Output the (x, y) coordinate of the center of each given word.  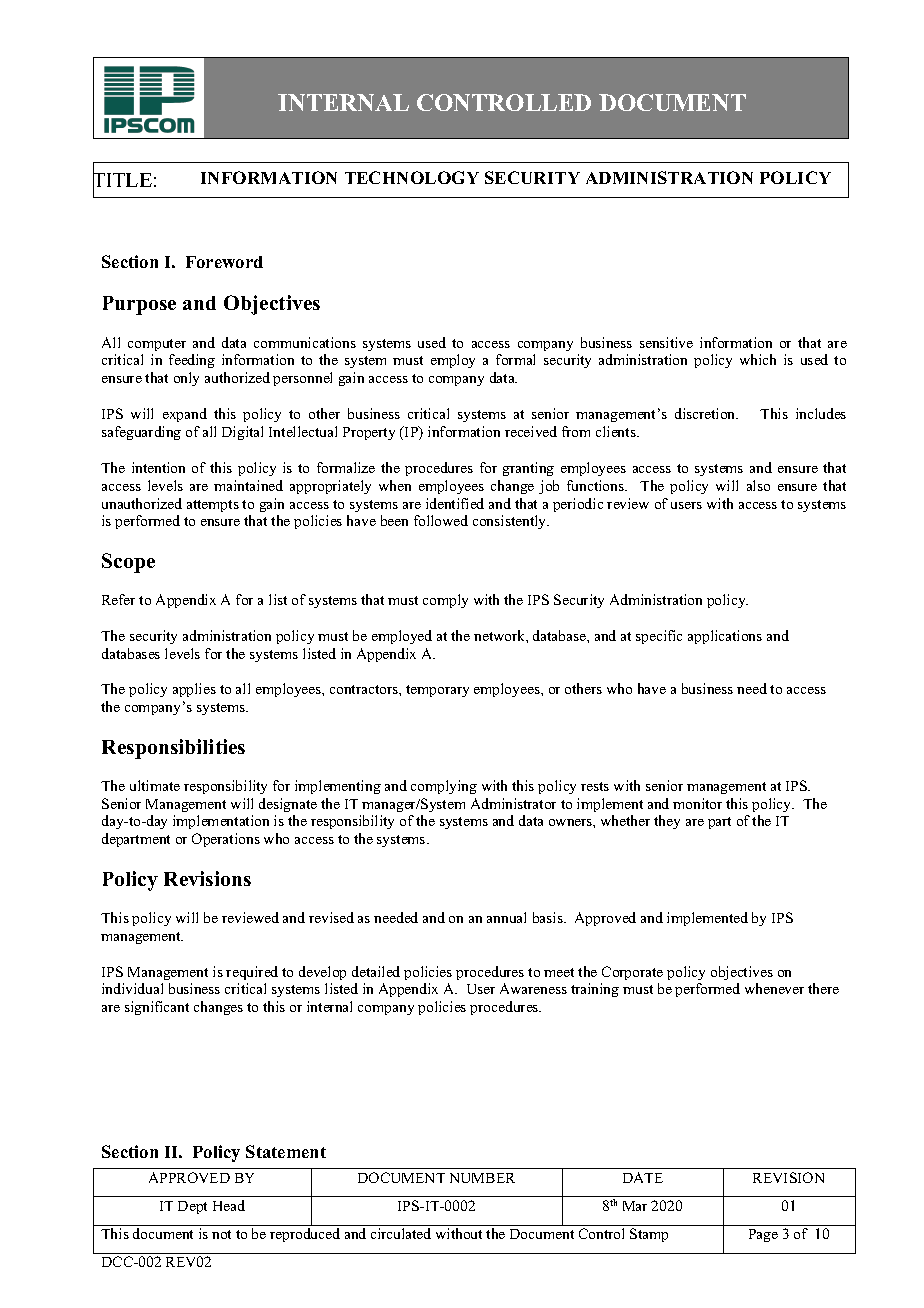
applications (725, 637)
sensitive (666, 342)
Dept (192, 1207)
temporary (437, 691)
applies (194, 690)
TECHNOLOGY (412, 177)
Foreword (224, 262)
